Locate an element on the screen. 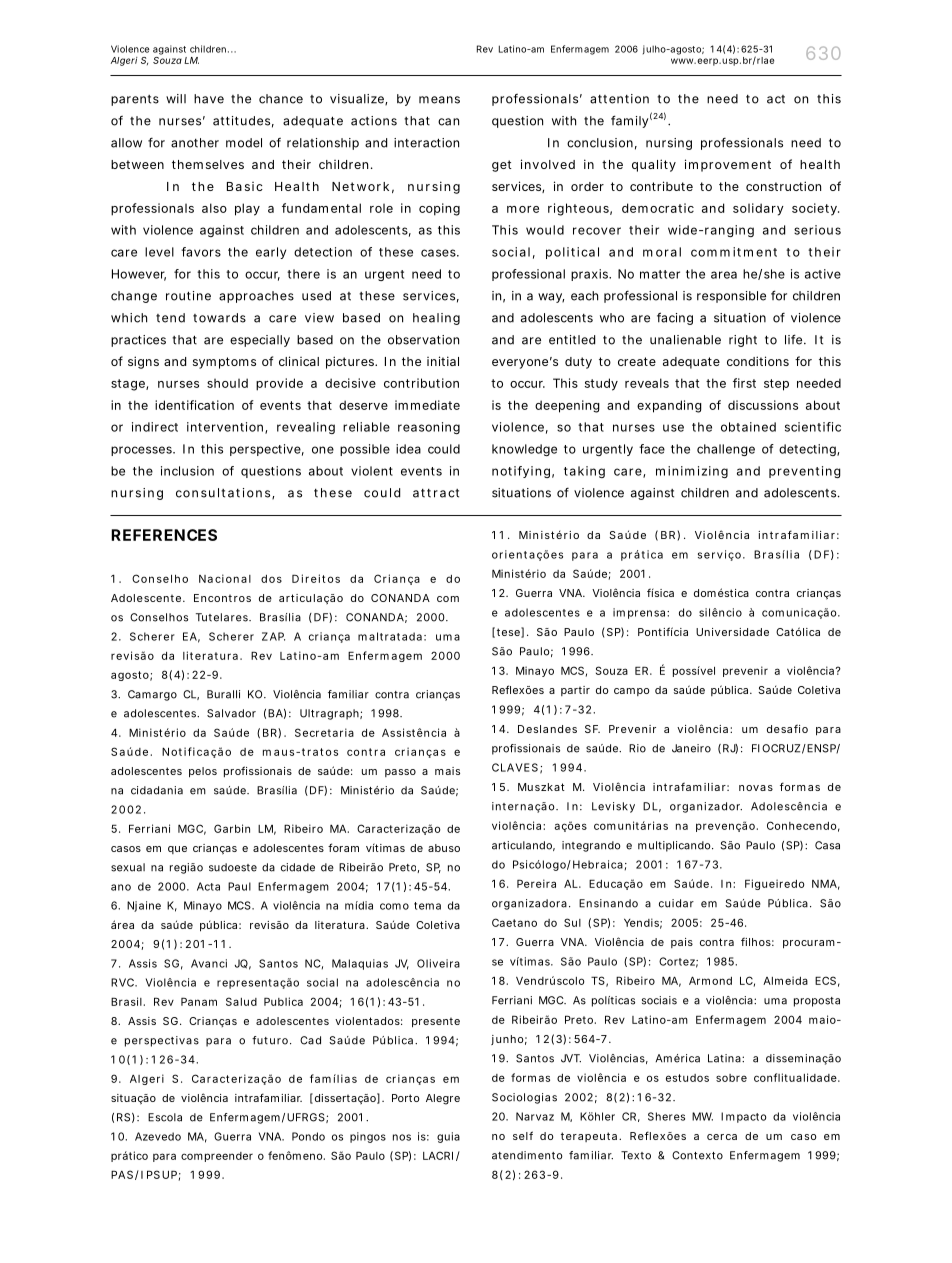 The height and width of the screenshot is (1263, 952). interaction is located at coordinates (426, 143).
